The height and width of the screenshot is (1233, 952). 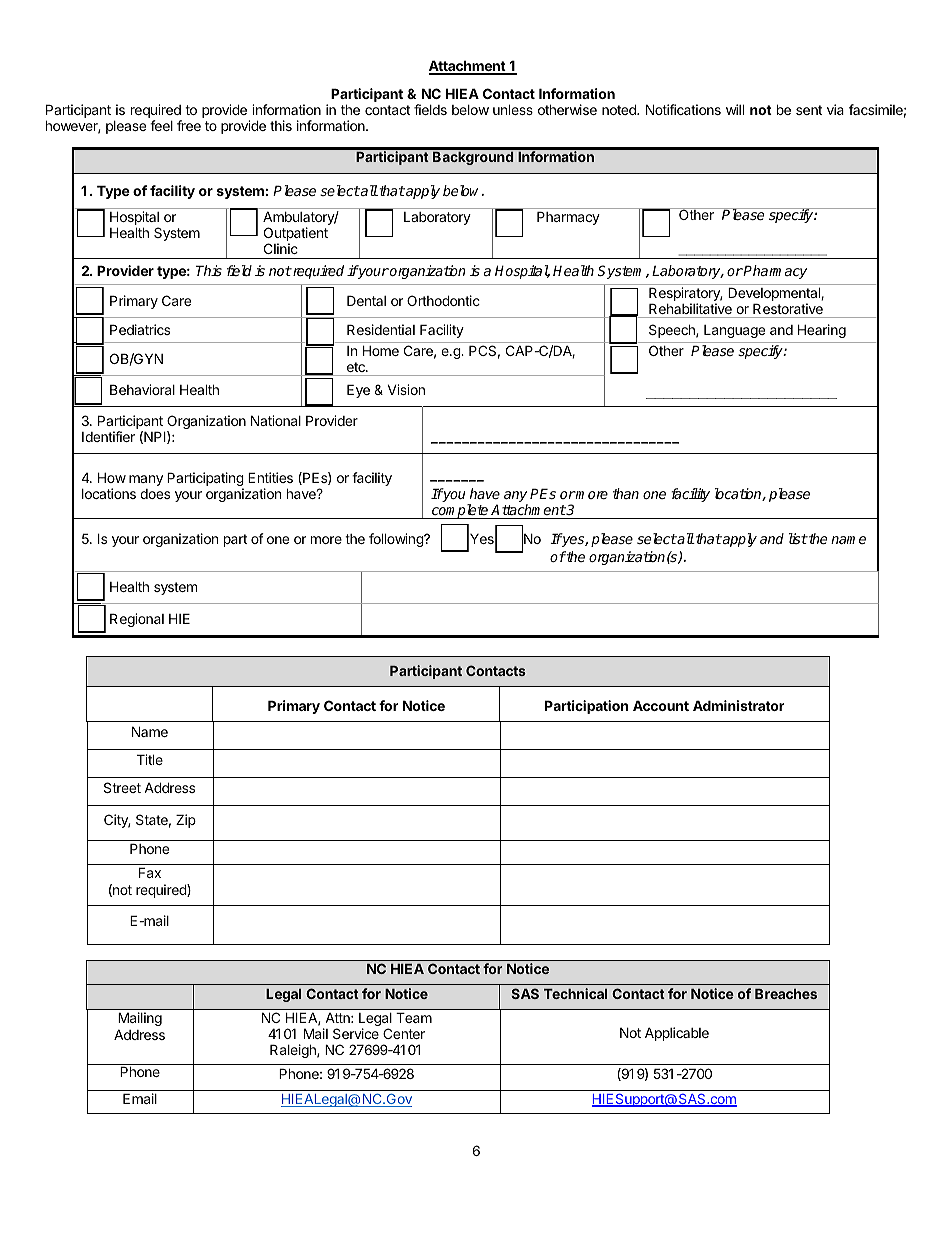 What do you see at coordinates (414, 1017) in the screenshot?
I see `Team` at bounding box center [414, 1017].
